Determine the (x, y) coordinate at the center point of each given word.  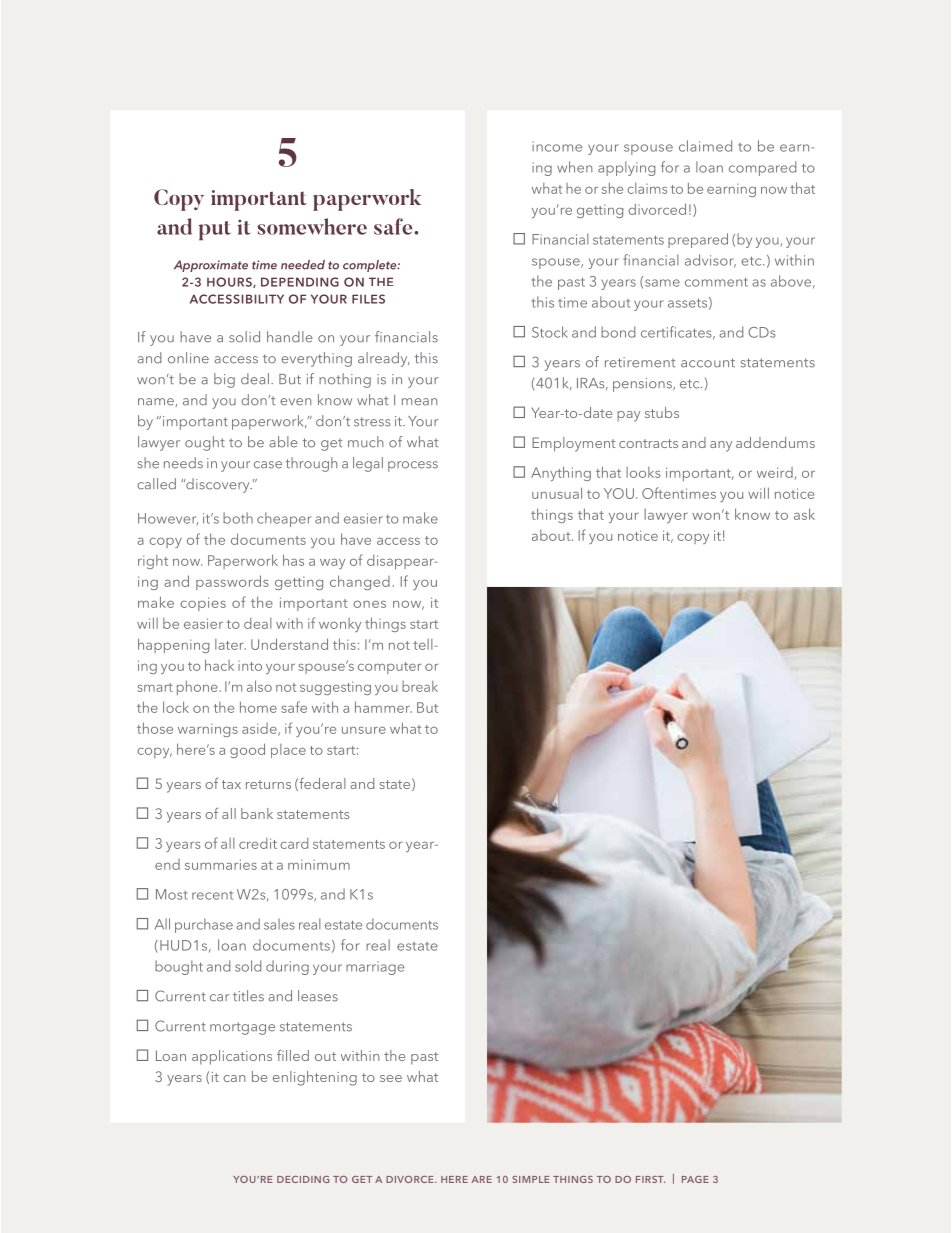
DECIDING (303, 1179)
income (557, 146)
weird (776, 473)
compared (762, 168)
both (238, 518)
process (413, 466)
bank (257, 813)
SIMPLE (531, 1179)
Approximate (211, 266)
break (420, 686)
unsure (364, 730)
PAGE (695, 1179)
